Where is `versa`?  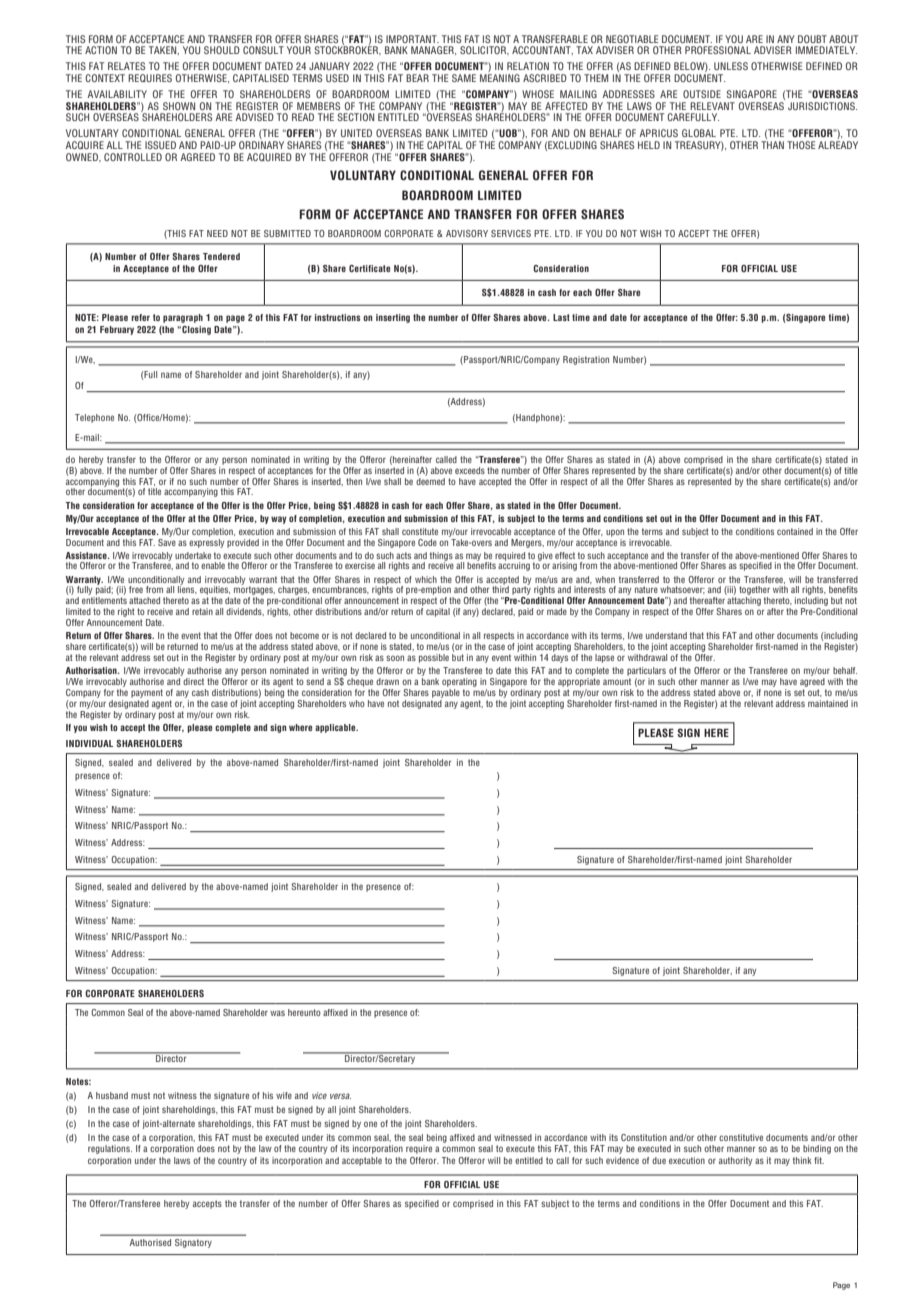 versa is located at coordinates (340, 1096).
